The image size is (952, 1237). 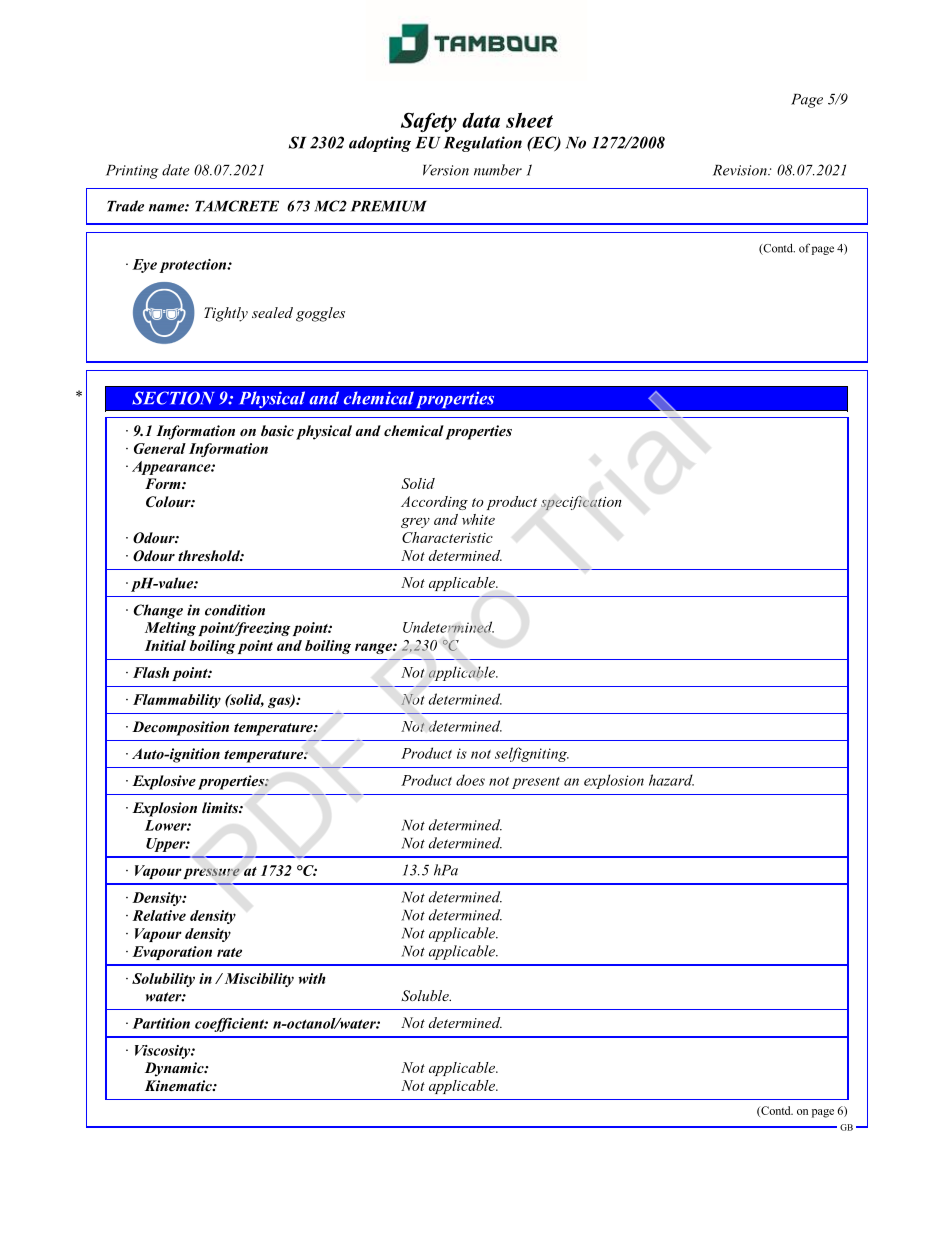 What do you see at coordinates (163, 980) in the screenshot?
I see `Solubility` at bounding box center [163, 980].
